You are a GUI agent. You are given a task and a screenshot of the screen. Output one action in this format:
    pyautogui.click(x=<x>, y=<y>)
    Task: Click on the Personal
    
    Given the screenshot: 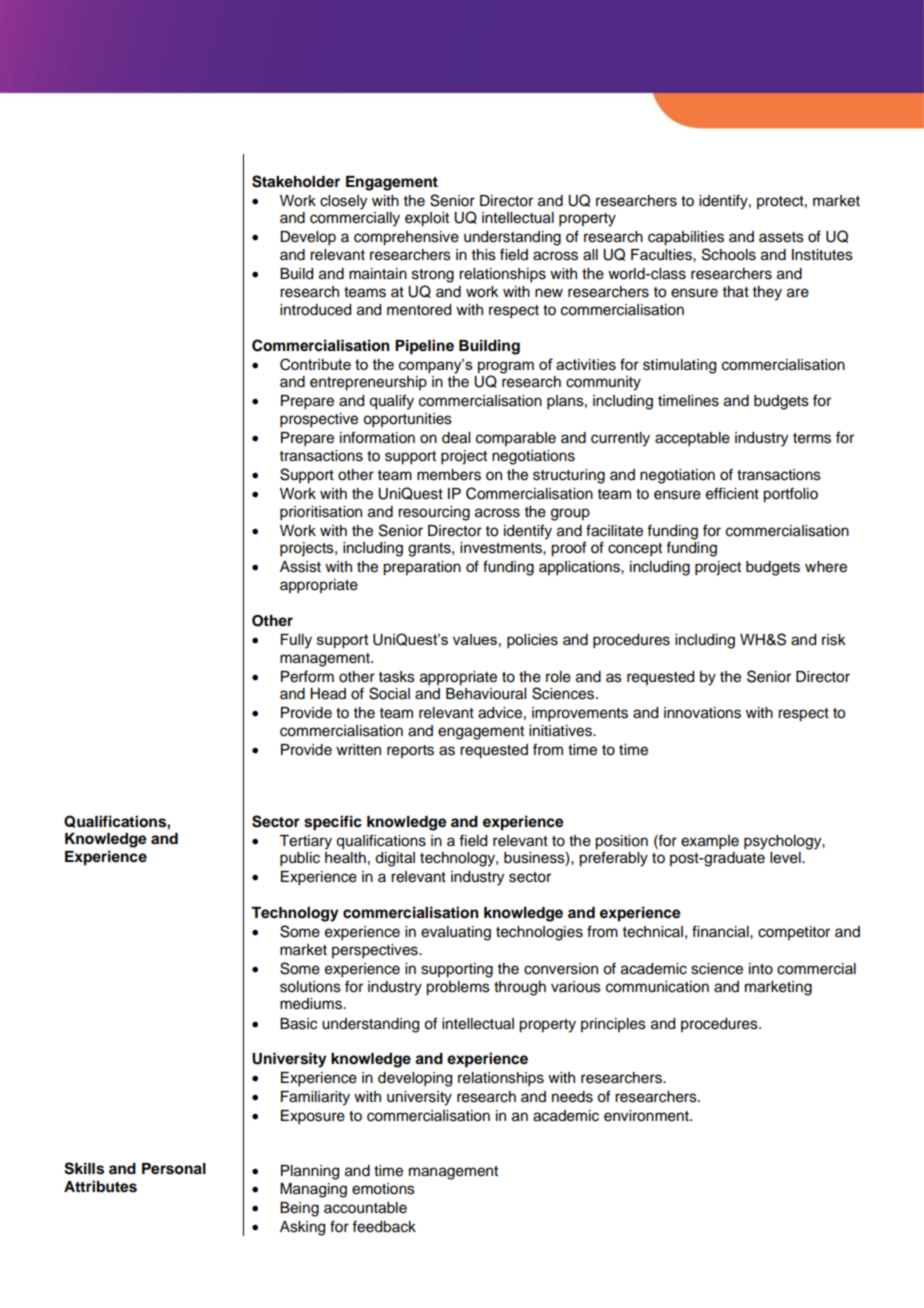 What is the action you would take?
    pyautogui.click(x=174, y=1169)
